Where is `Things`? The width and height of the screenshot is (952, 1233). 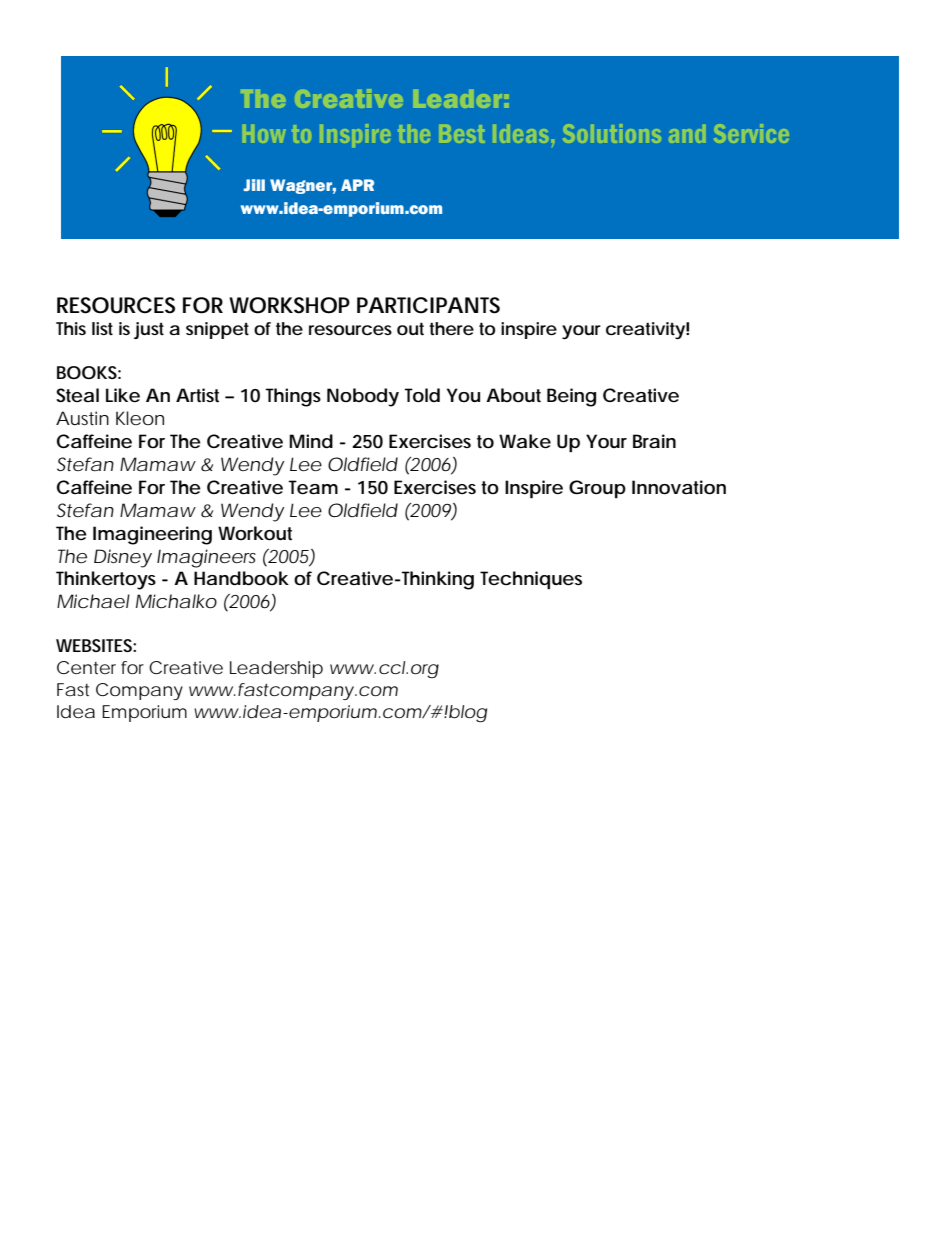
Things is located at coordinates (293, 397).
